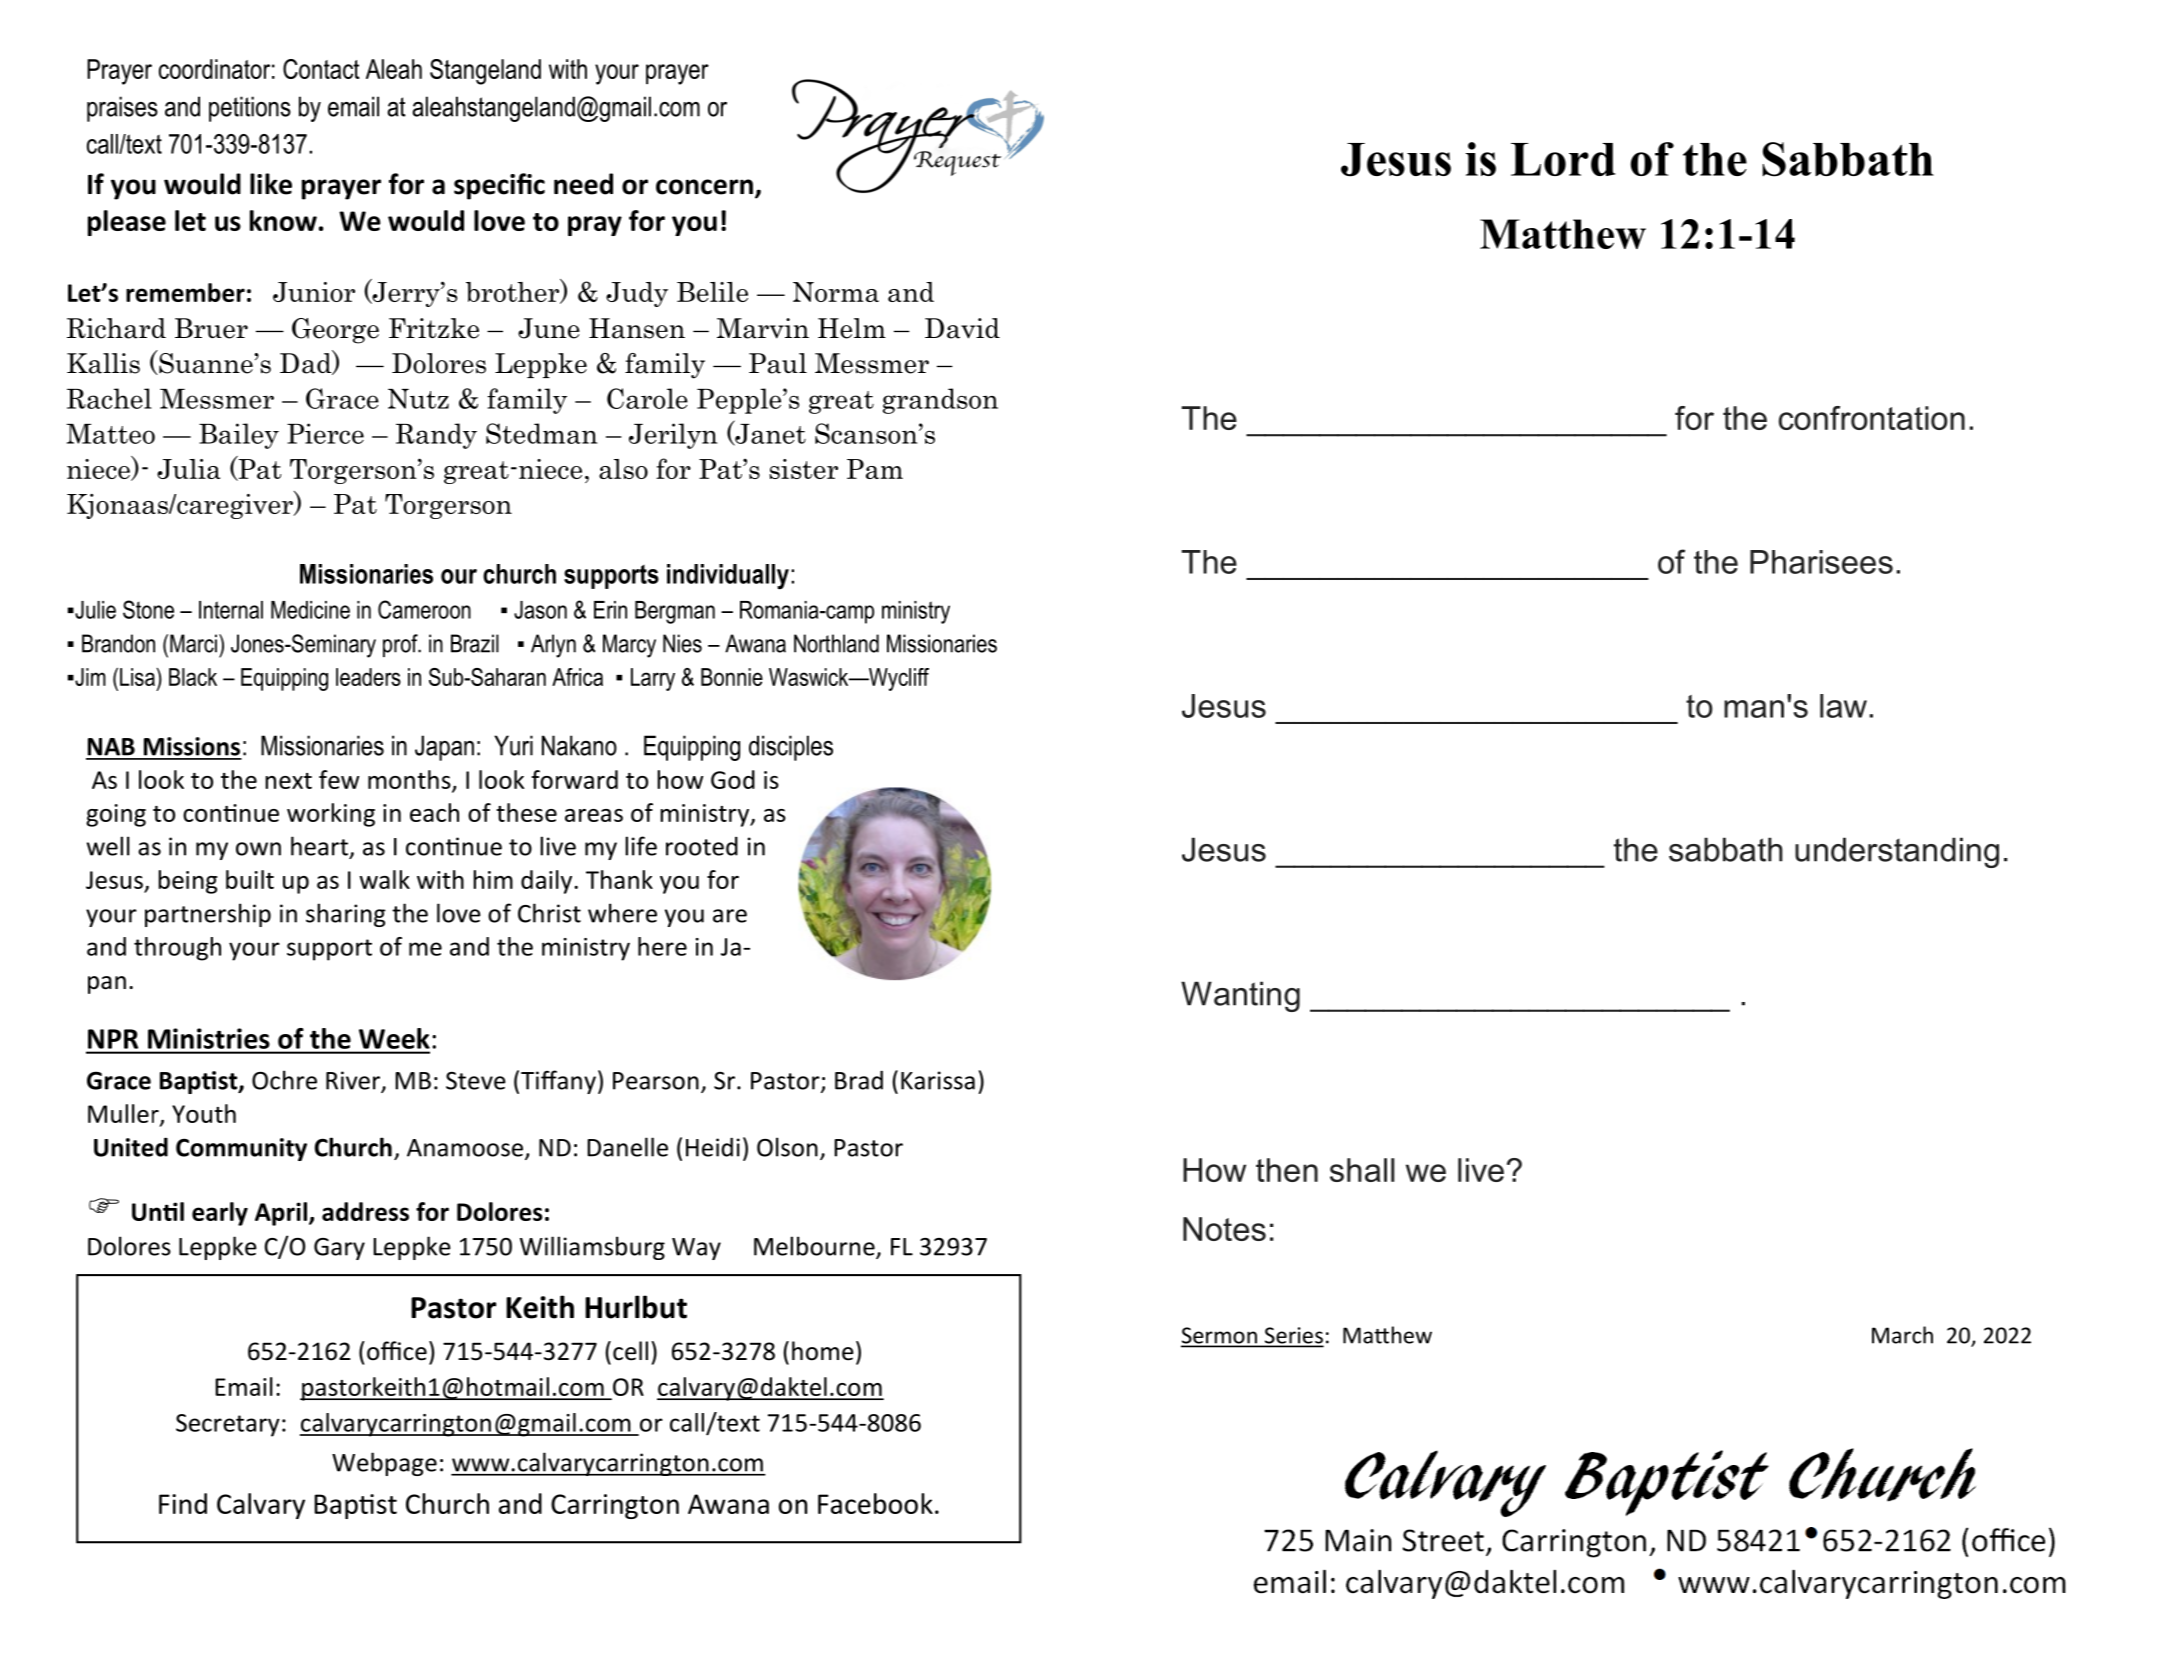  Describe the element at coordinates (1843, 706) in the image. I see `law` at that location.
